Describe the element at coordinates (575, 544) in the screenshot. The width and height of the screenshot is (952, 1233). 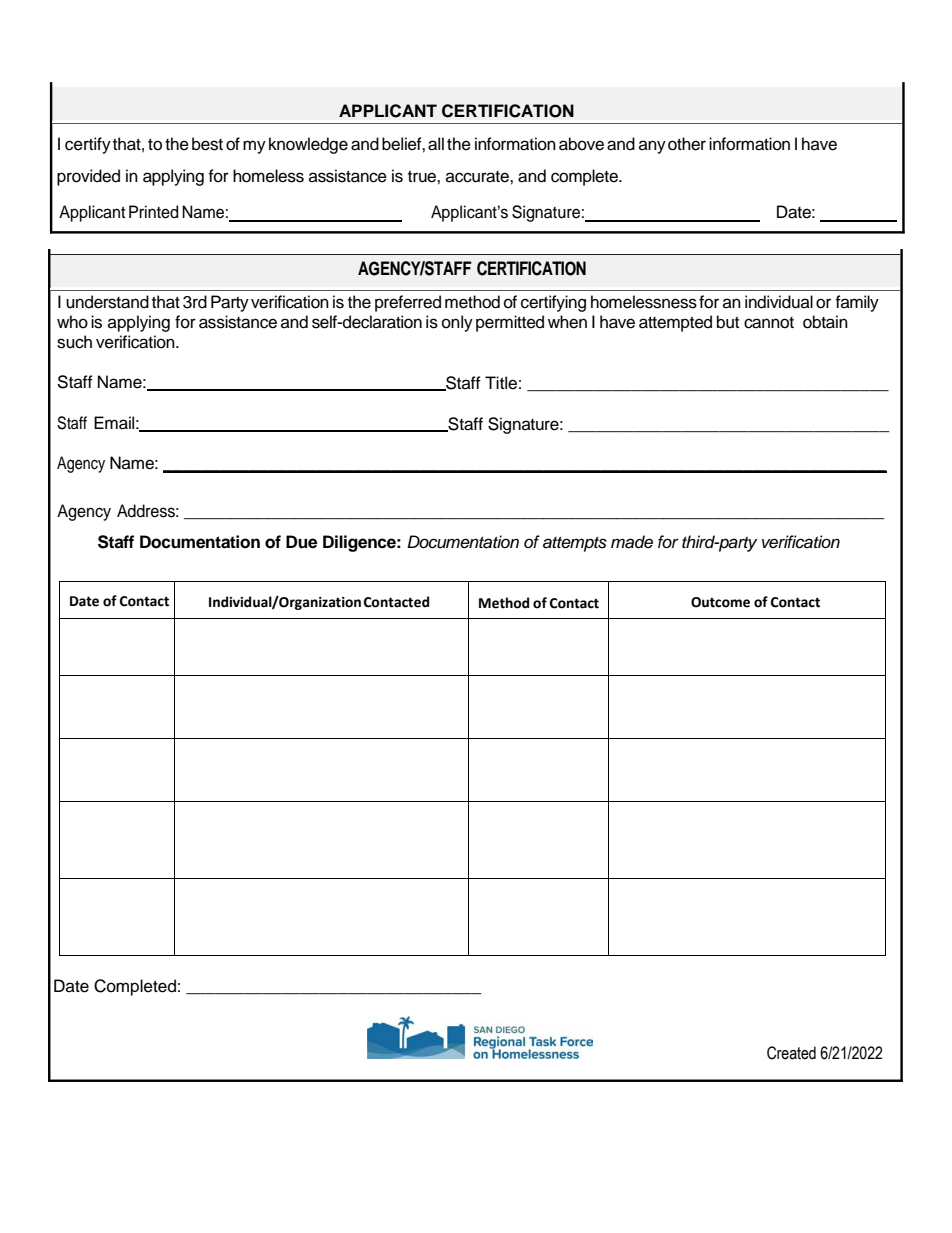
I see `attempts` at that location.
